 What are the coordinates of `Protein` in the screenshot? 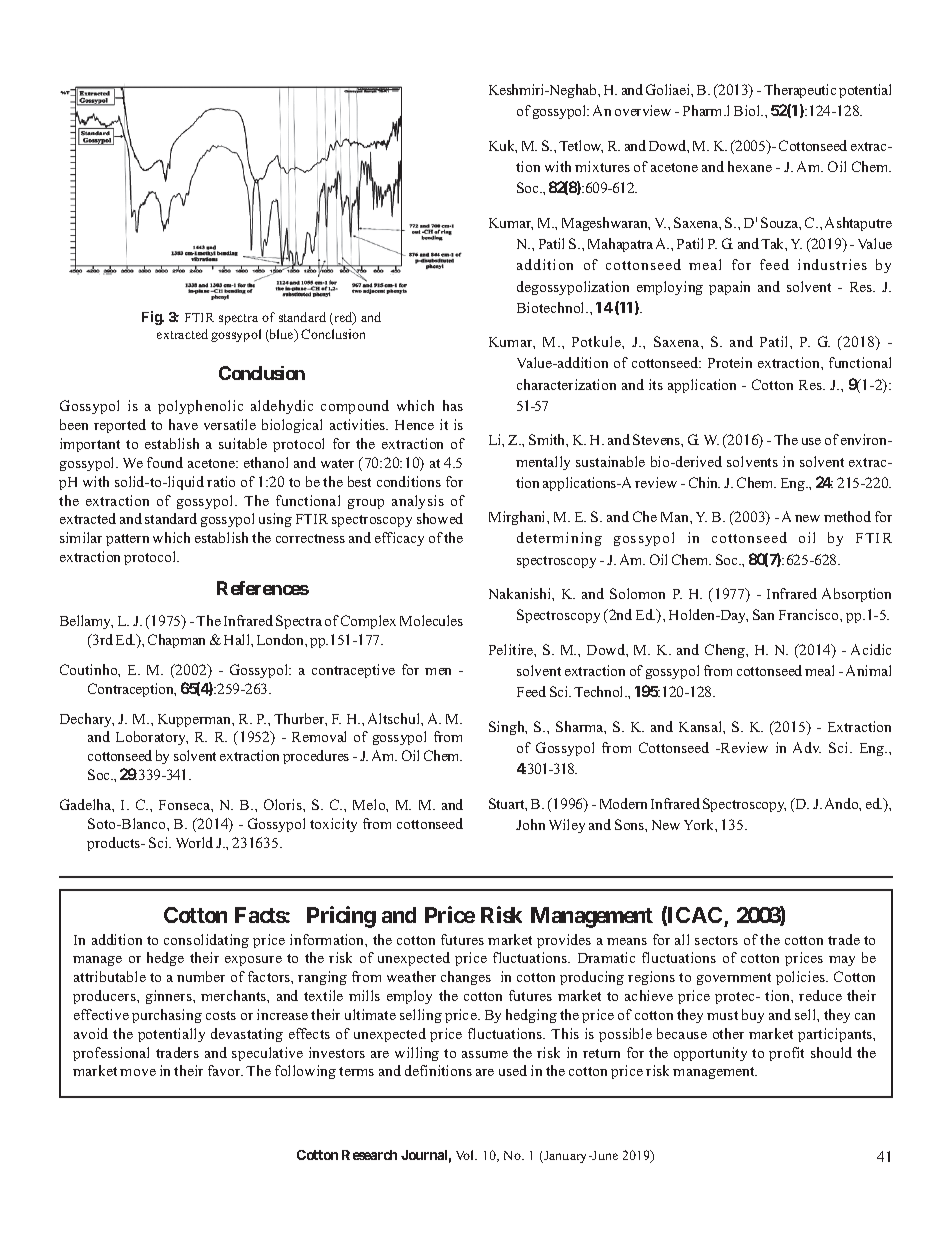 It's located at (730, 362).
